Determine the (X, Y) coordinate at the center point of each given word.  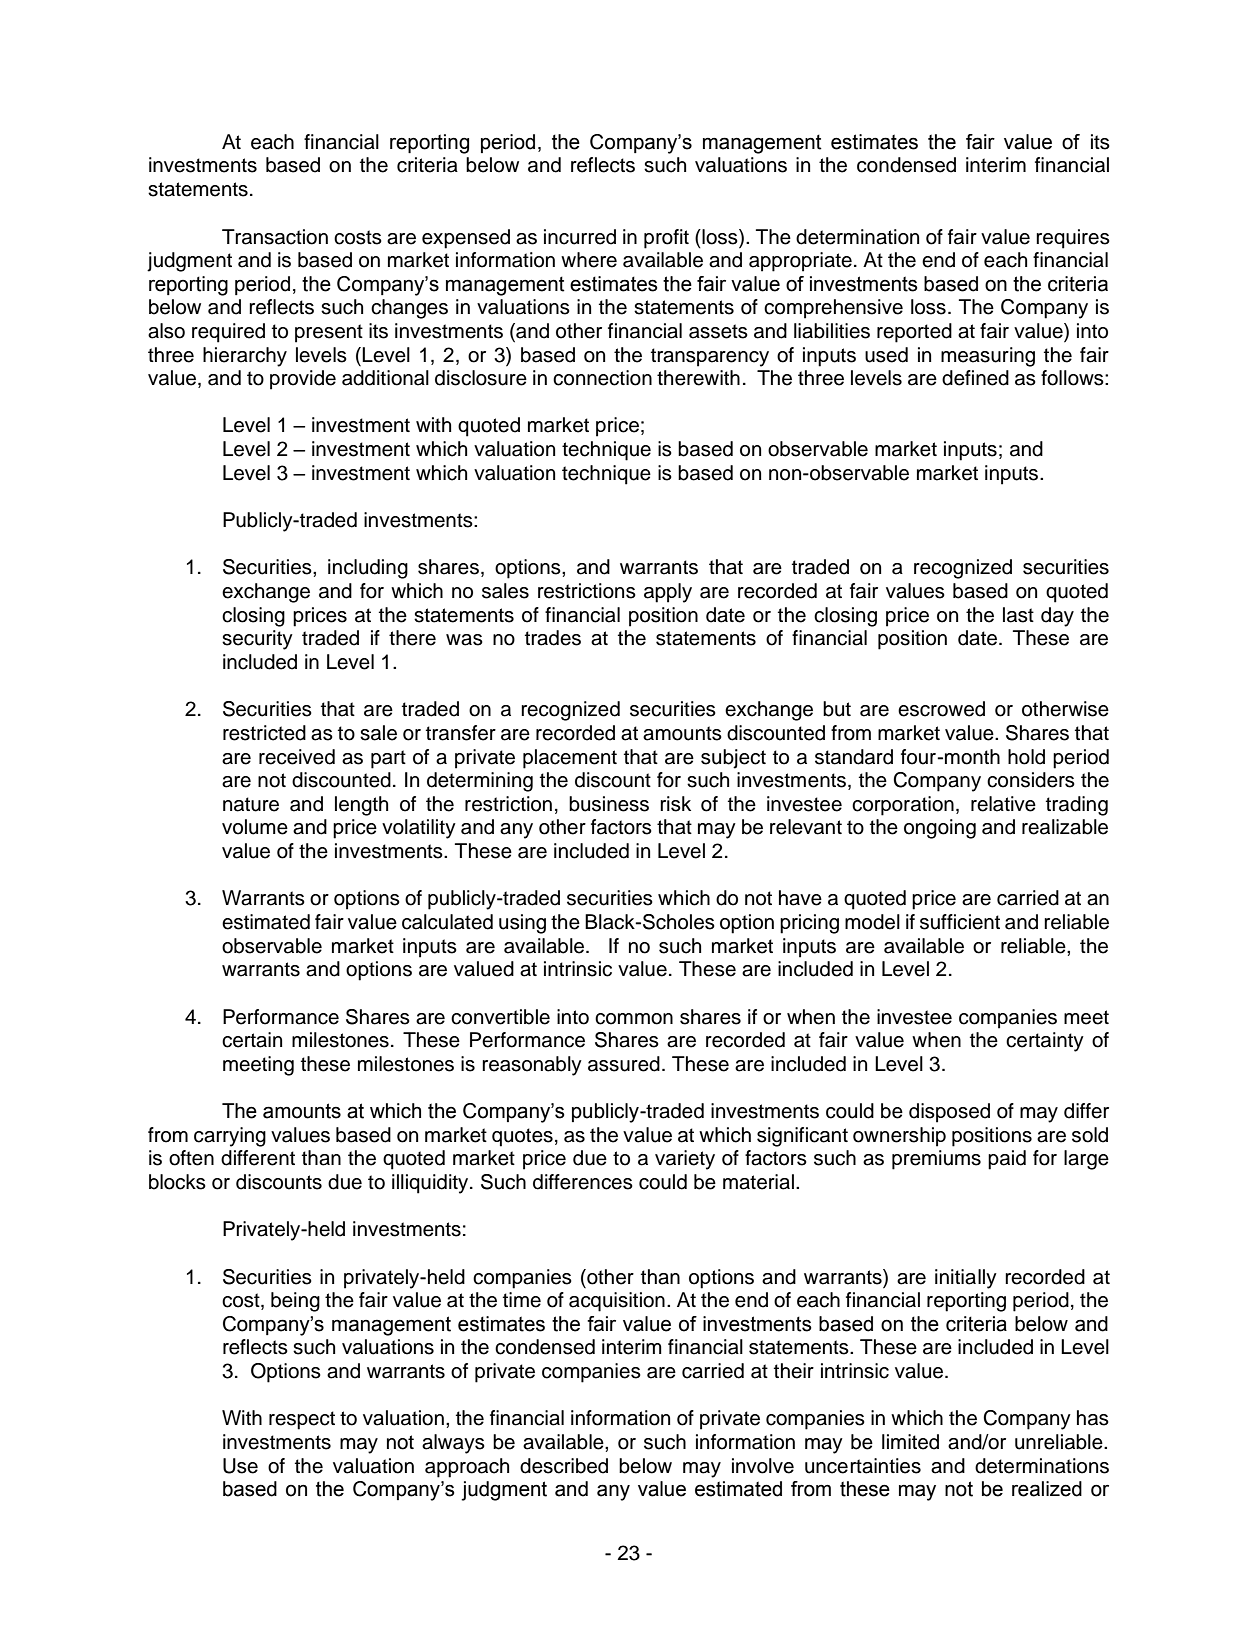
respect (302, 1420)
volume (255, 827)
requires (1073, 239)
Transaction (275, 237)
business (609, 804)
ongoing (940, 829)
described (564, 1466)
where (589, 260)
